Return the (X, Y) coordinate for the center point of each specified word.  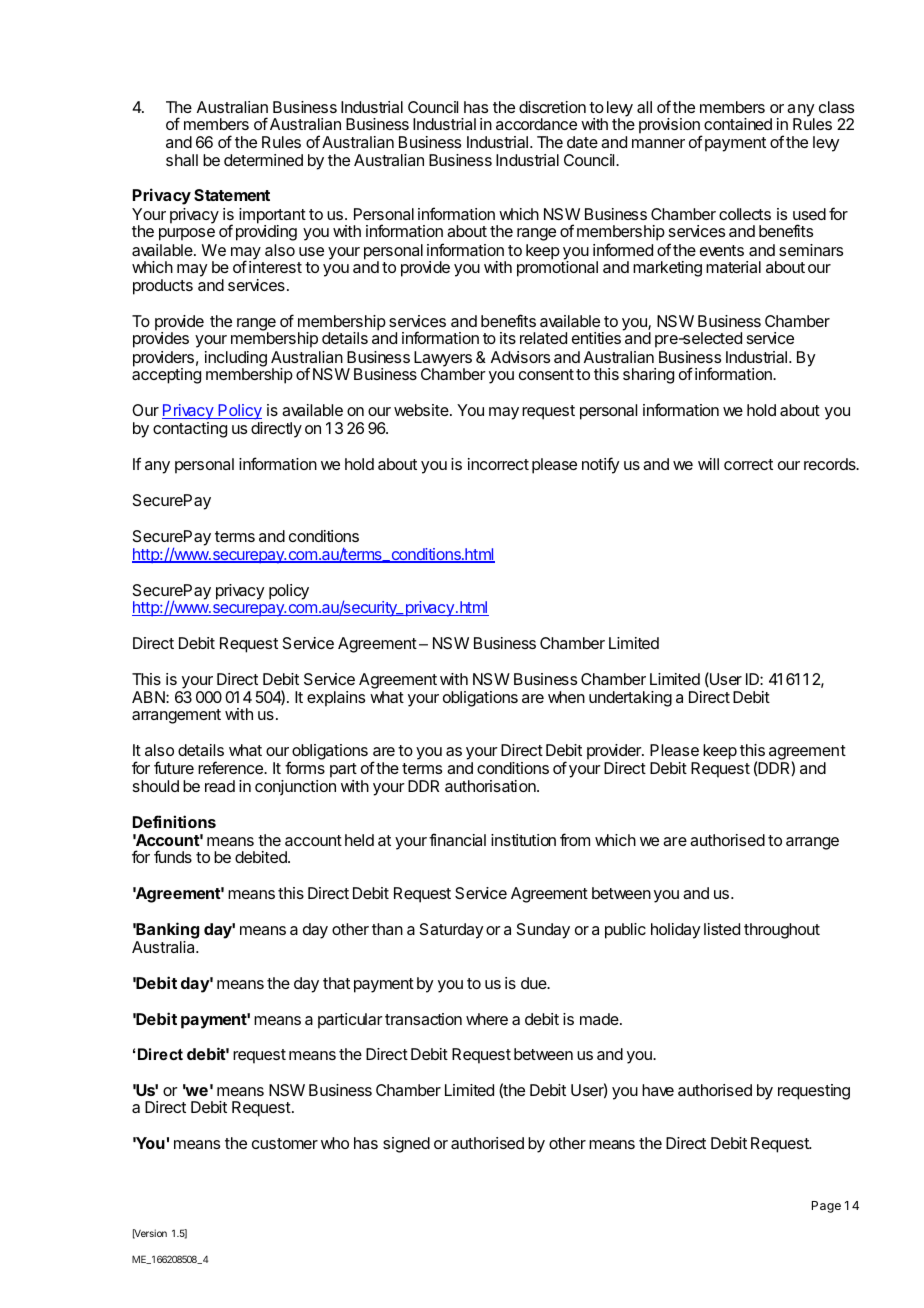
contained (738, 124)
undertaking (630, 699)
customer (285, 1143)
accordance (536, 124)
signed (406, 1145)
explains (336, 699)
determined (263, 160)
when (566, 697)
